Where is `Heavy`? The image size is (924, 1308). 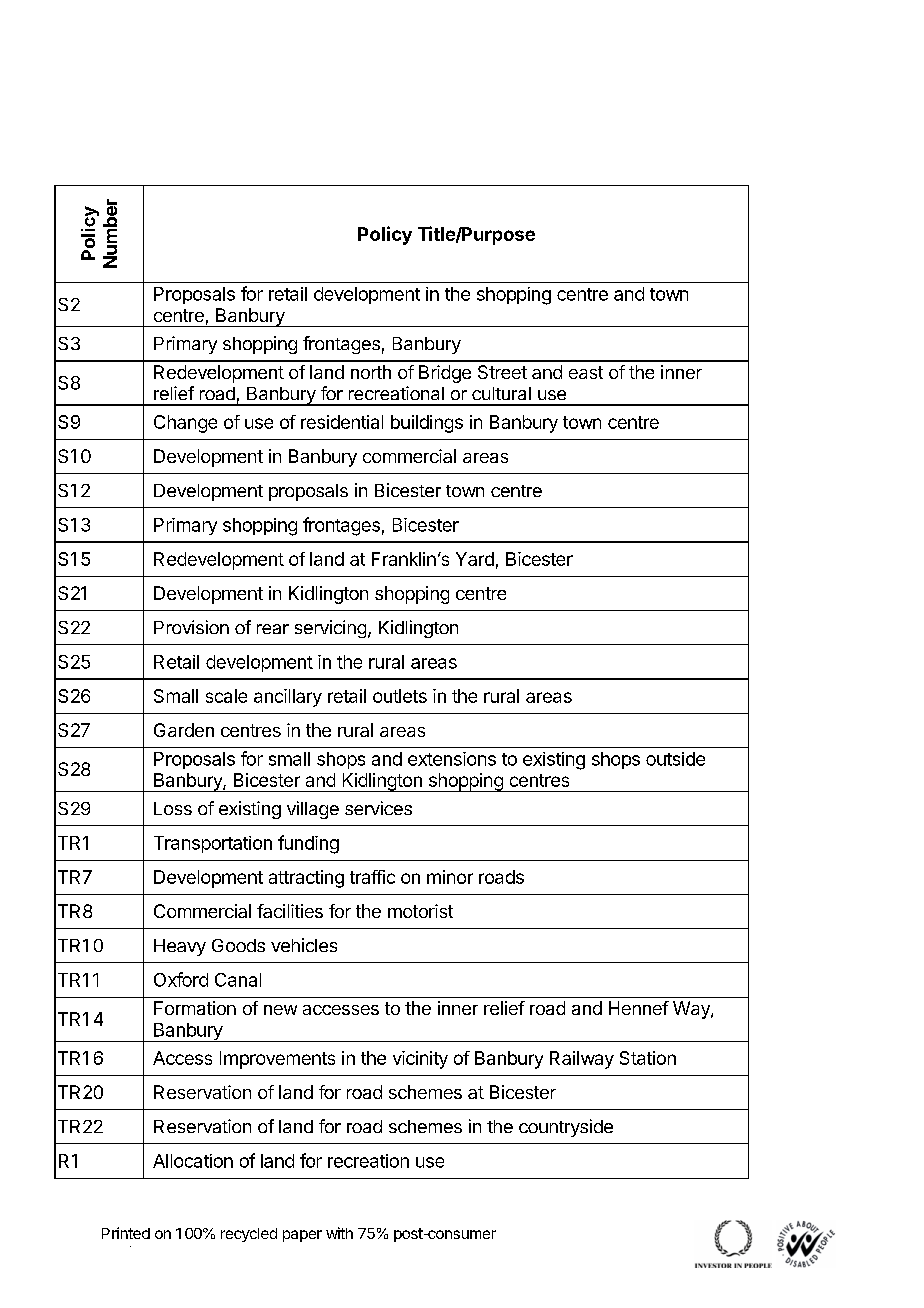 Heavy is located at coordinates (180, 947).
